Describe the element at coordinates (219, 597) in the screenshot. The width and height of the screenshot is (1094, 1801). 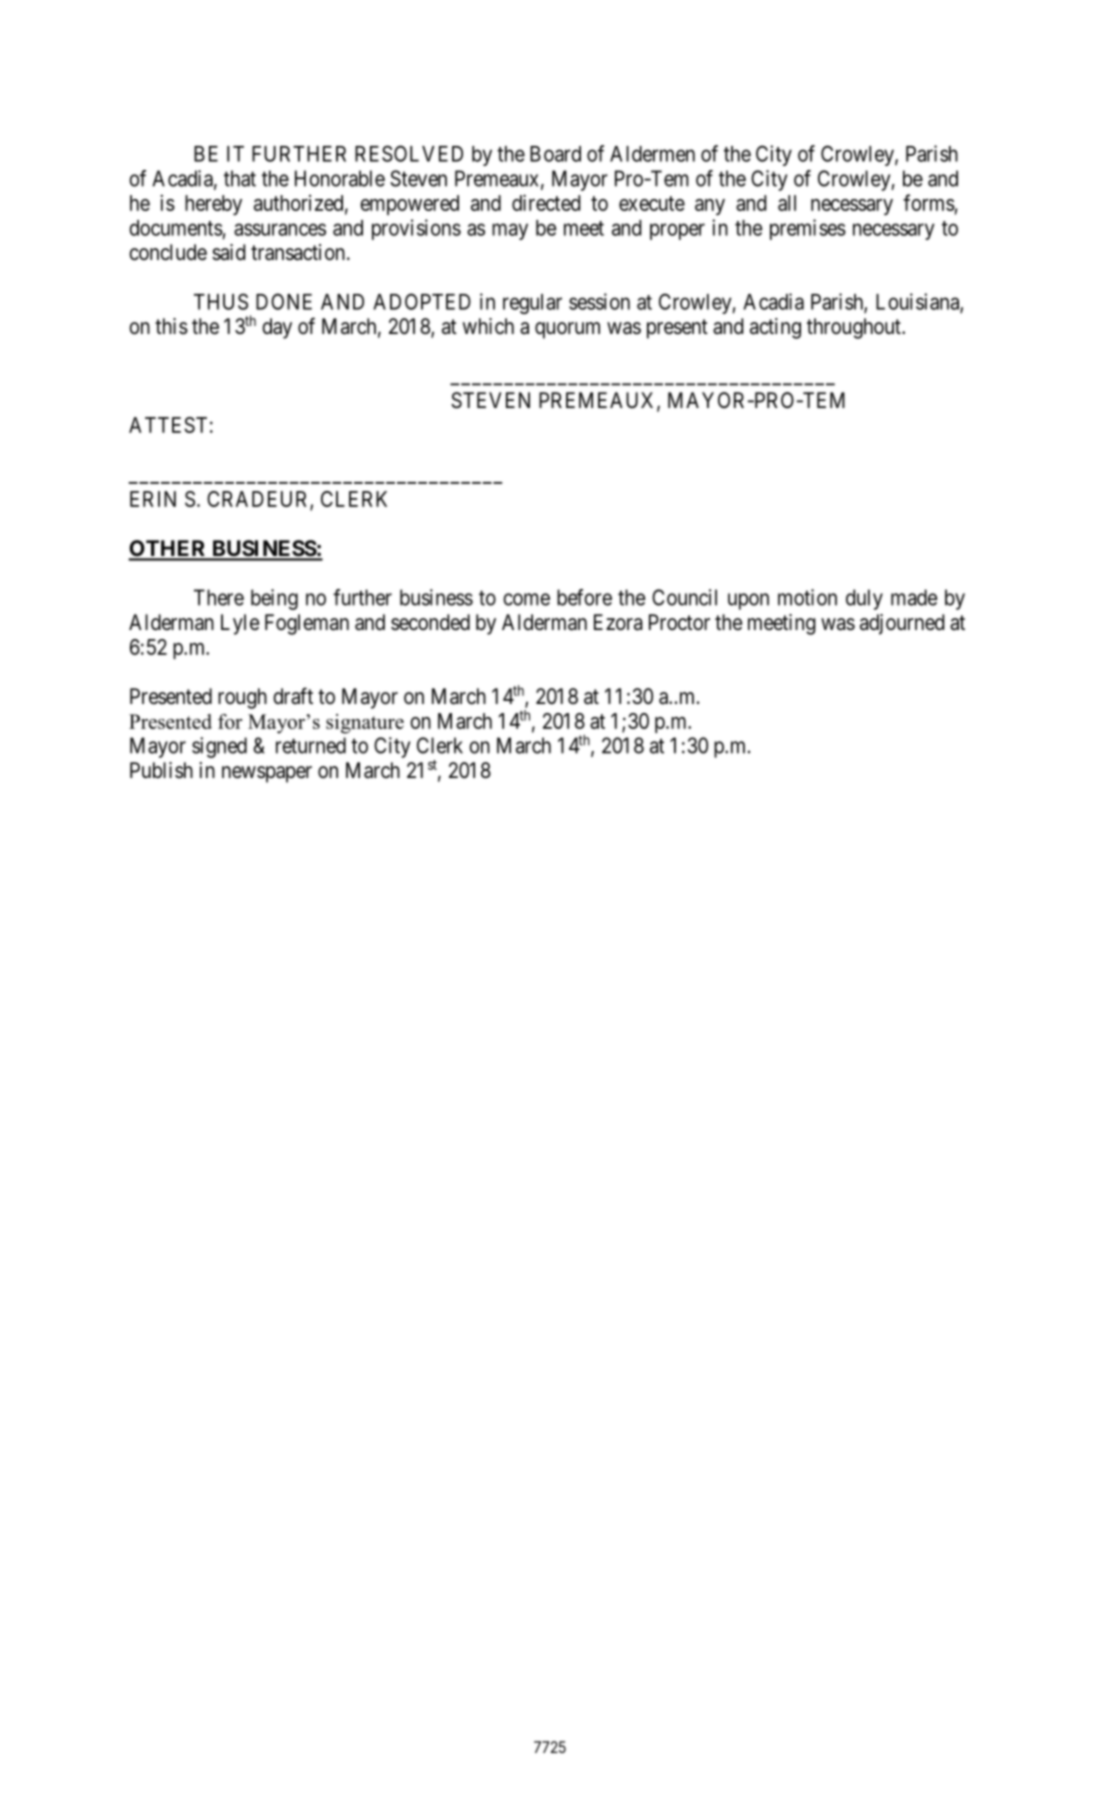
I see `There` at that location.
